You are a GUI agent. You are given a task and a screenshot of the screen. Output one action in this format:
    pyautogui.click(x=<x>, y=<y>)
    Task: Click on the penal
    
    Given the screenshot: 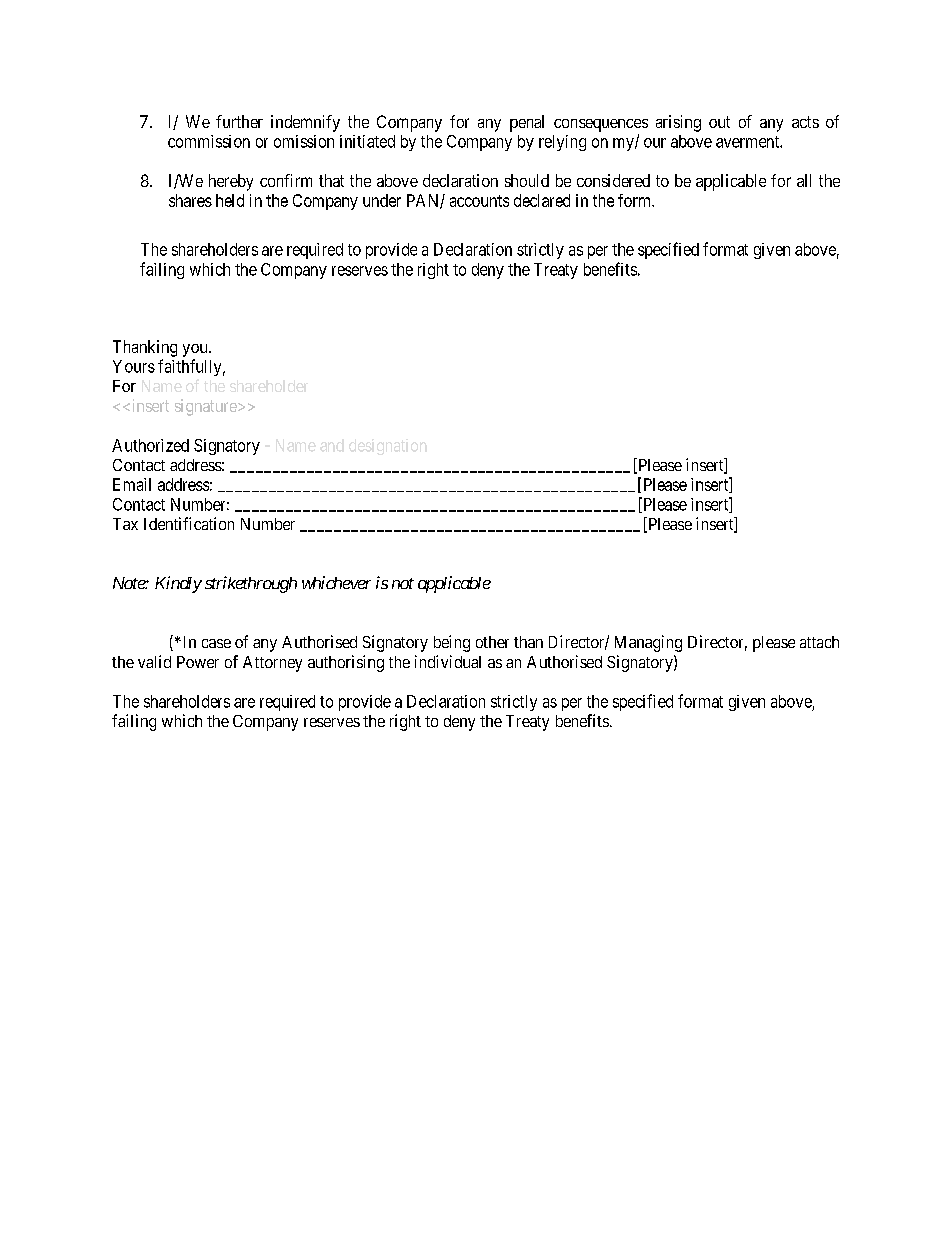 What is the action you would take?
    pyautogui.click(x=527, y=123)
